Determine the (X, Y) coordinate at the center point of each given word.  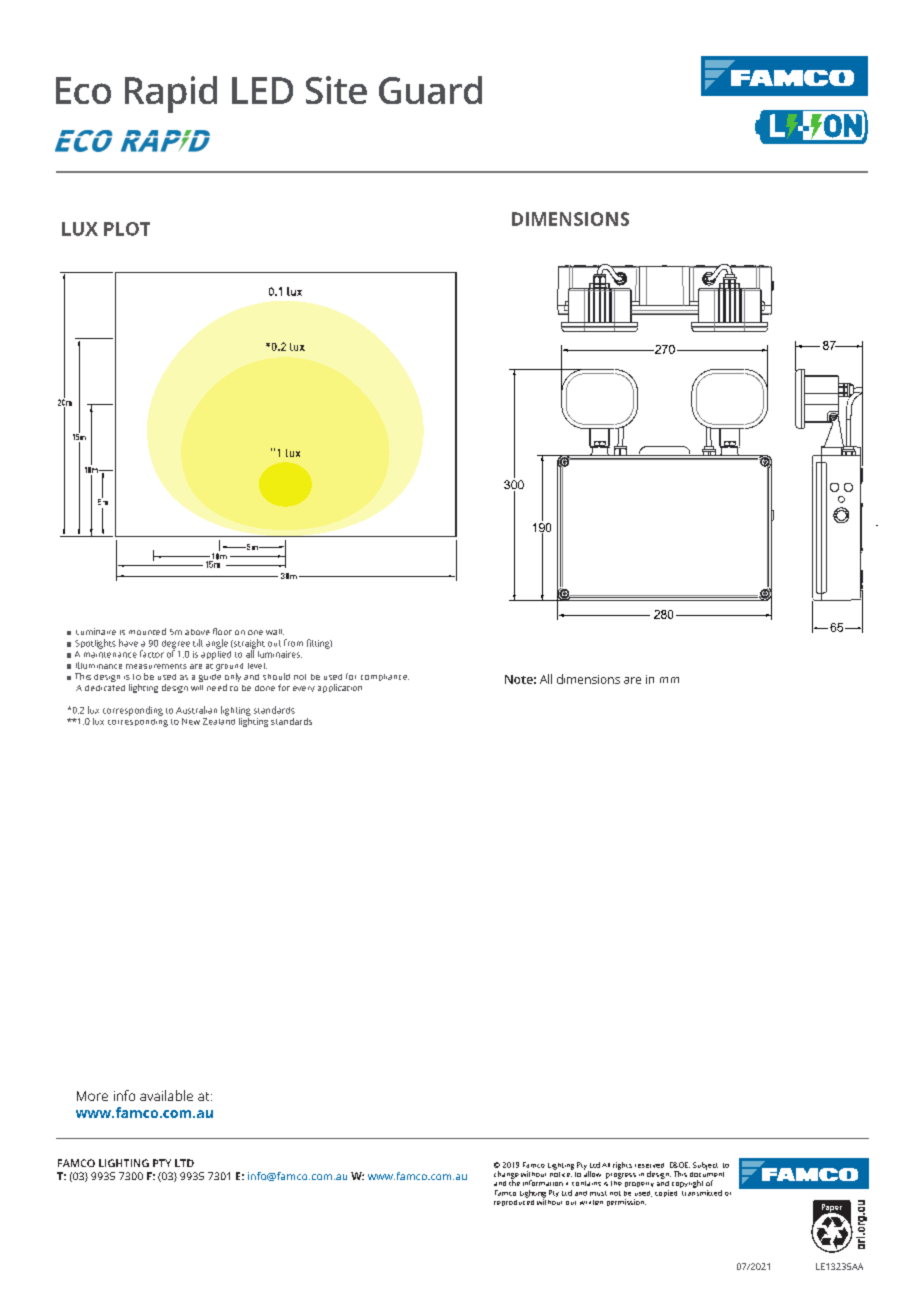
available (166, 1095)
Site (336, 90)
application (340, 688)
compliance (385, 677)
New (191, 721)
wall (275, 632)
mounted (147, 631)
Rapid (171, 94)
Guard (430, 90)
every (304, 689)
